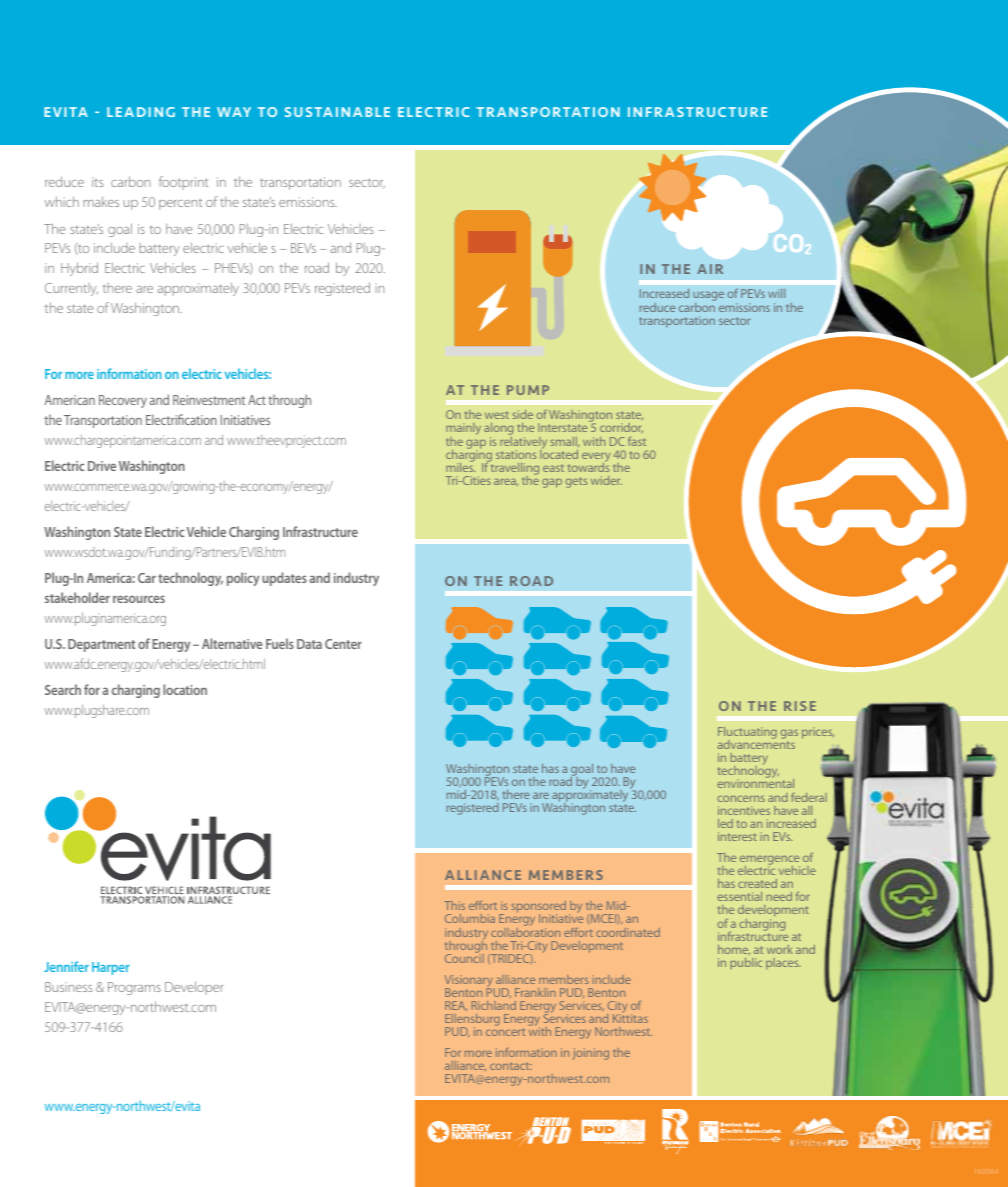 The height and width of the page is (1187, 1008). Describe the element at coordinates (134, 988) in the page. I see `Programs` at that location.
